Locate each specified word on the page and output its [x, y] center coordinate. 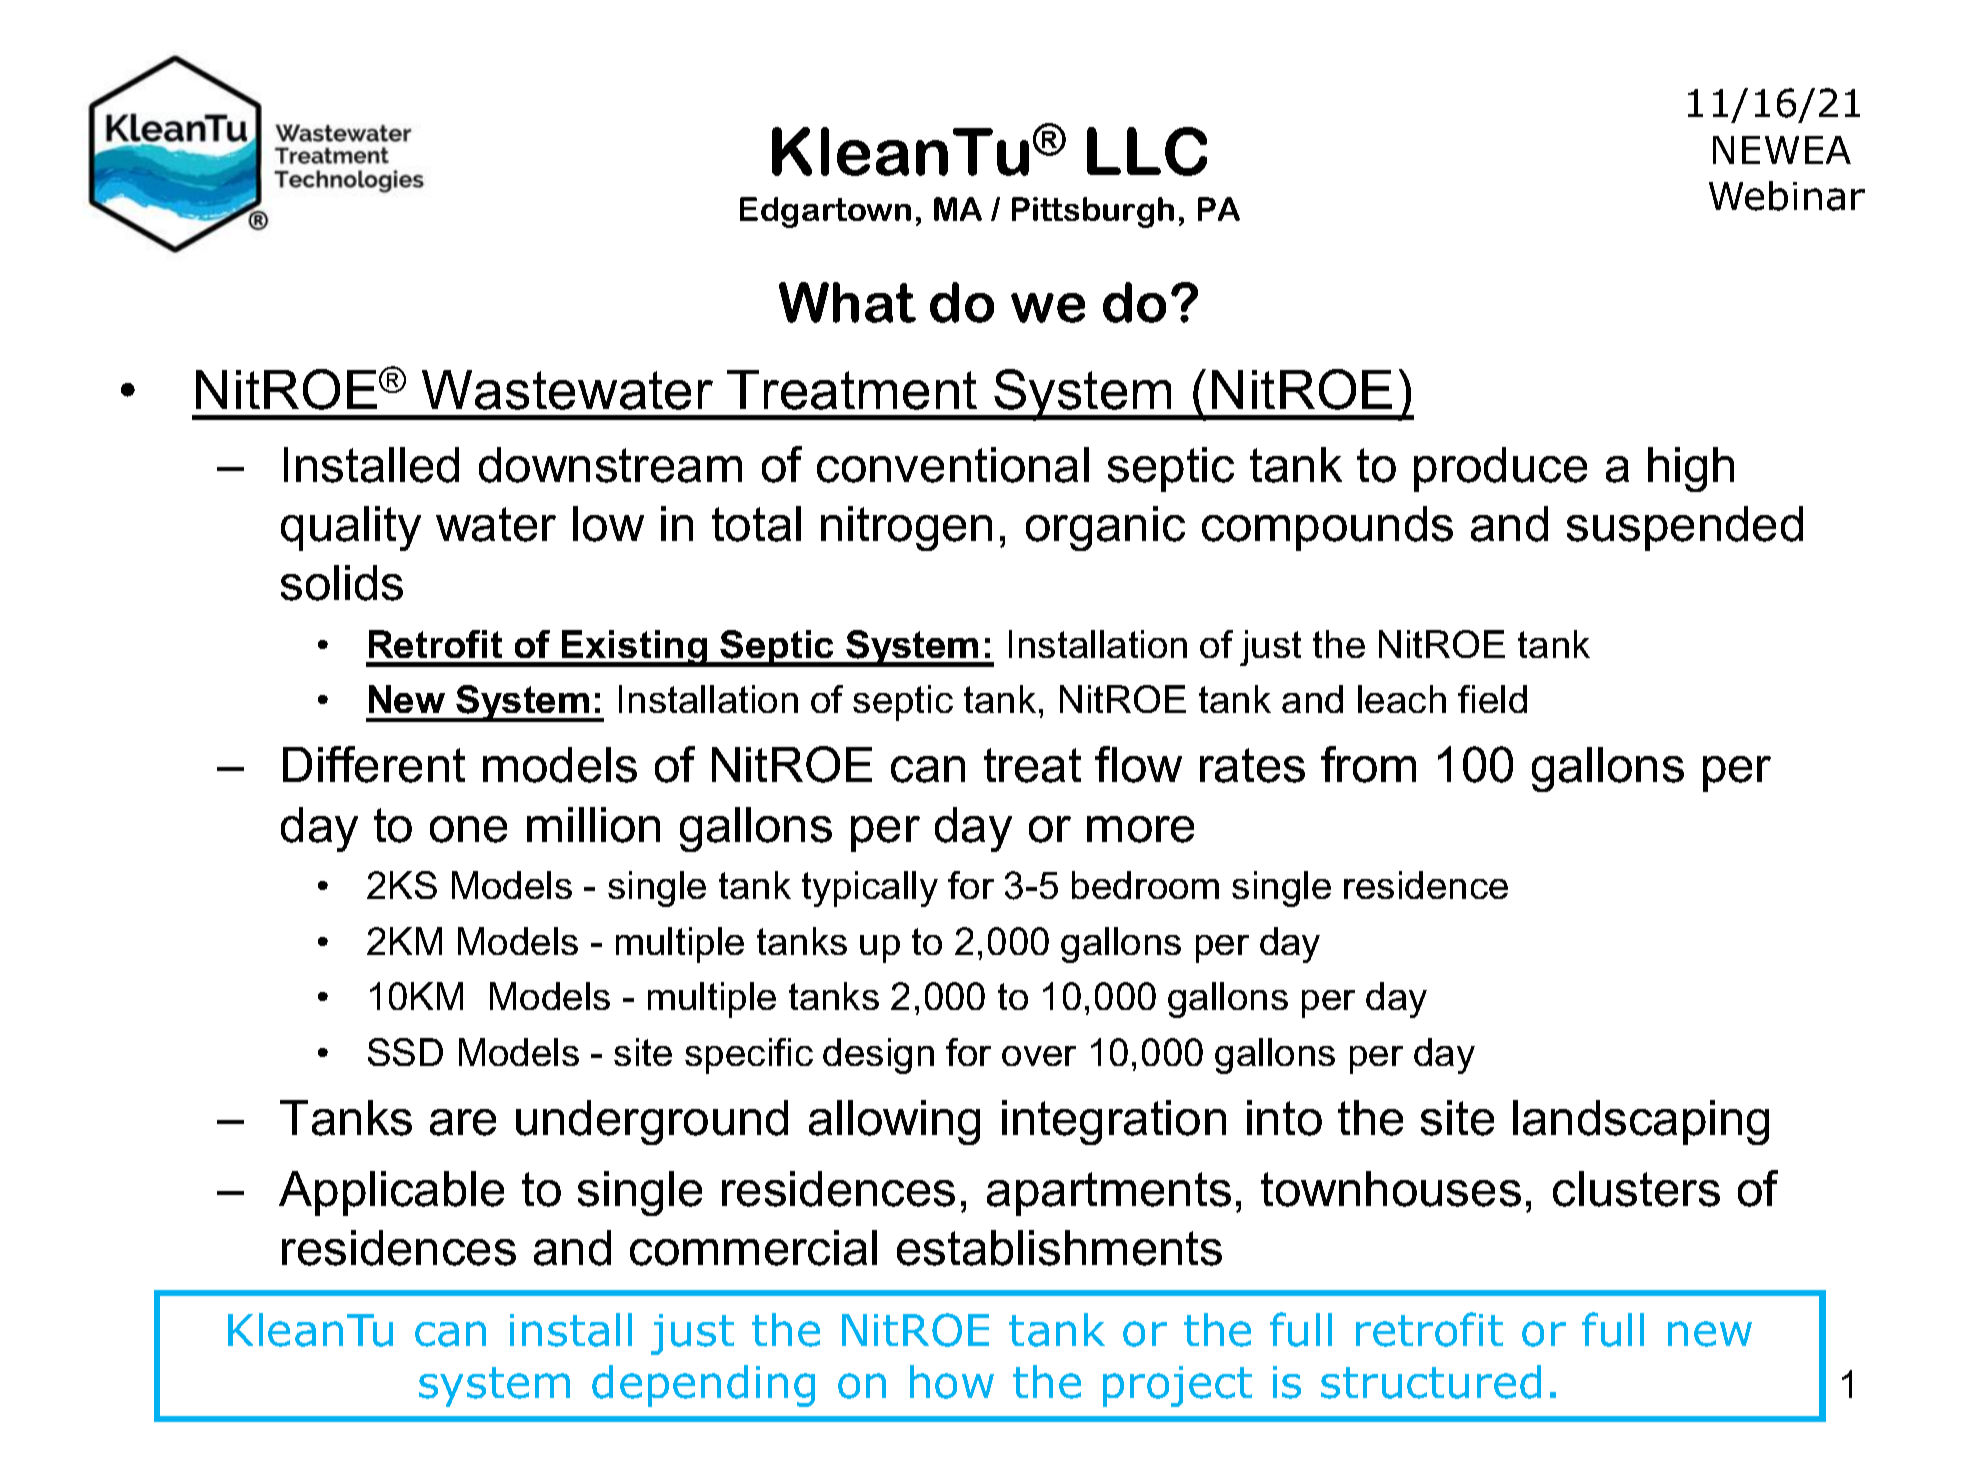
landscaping [1641, 1122]
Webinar [1787, 196]
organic [1105, 528]
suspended [1685, 528]
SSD [405, 1052]
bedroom [1145, 885]
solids [342, 583]
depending [703, 1386]
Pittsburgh [1093, 212]
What [847, 302]
